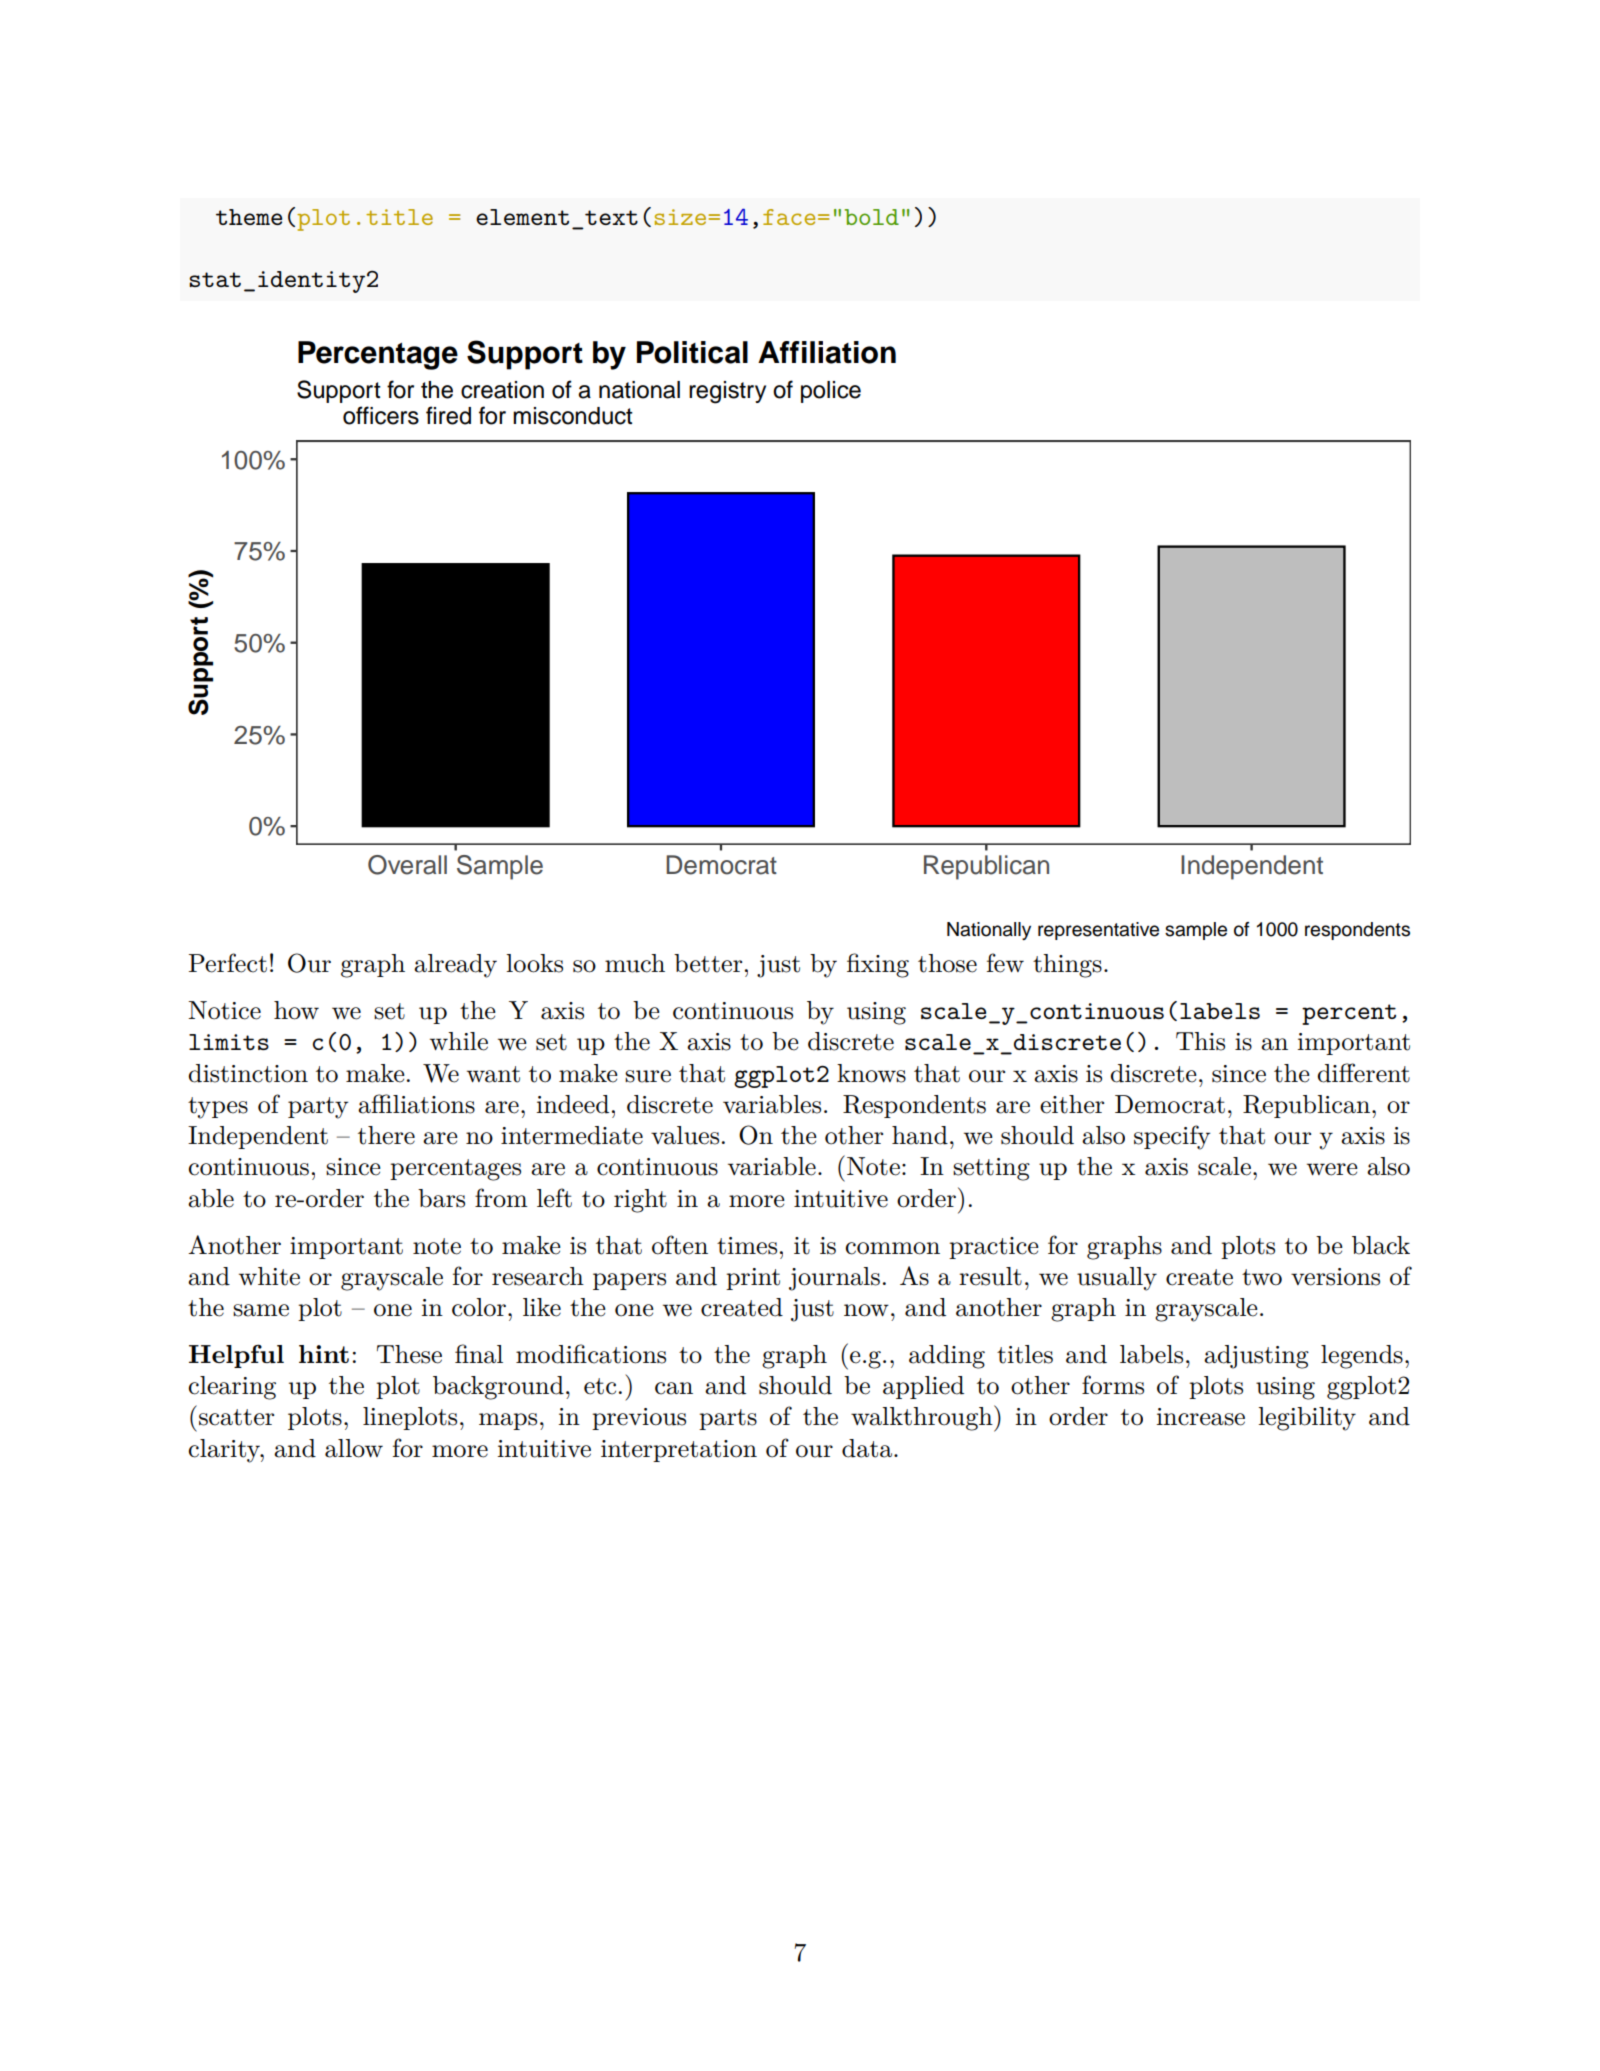 This image has height=2071, width=1600. Describe the element at coordinates (728, 1419) in the image. I see `parts` at that location.
